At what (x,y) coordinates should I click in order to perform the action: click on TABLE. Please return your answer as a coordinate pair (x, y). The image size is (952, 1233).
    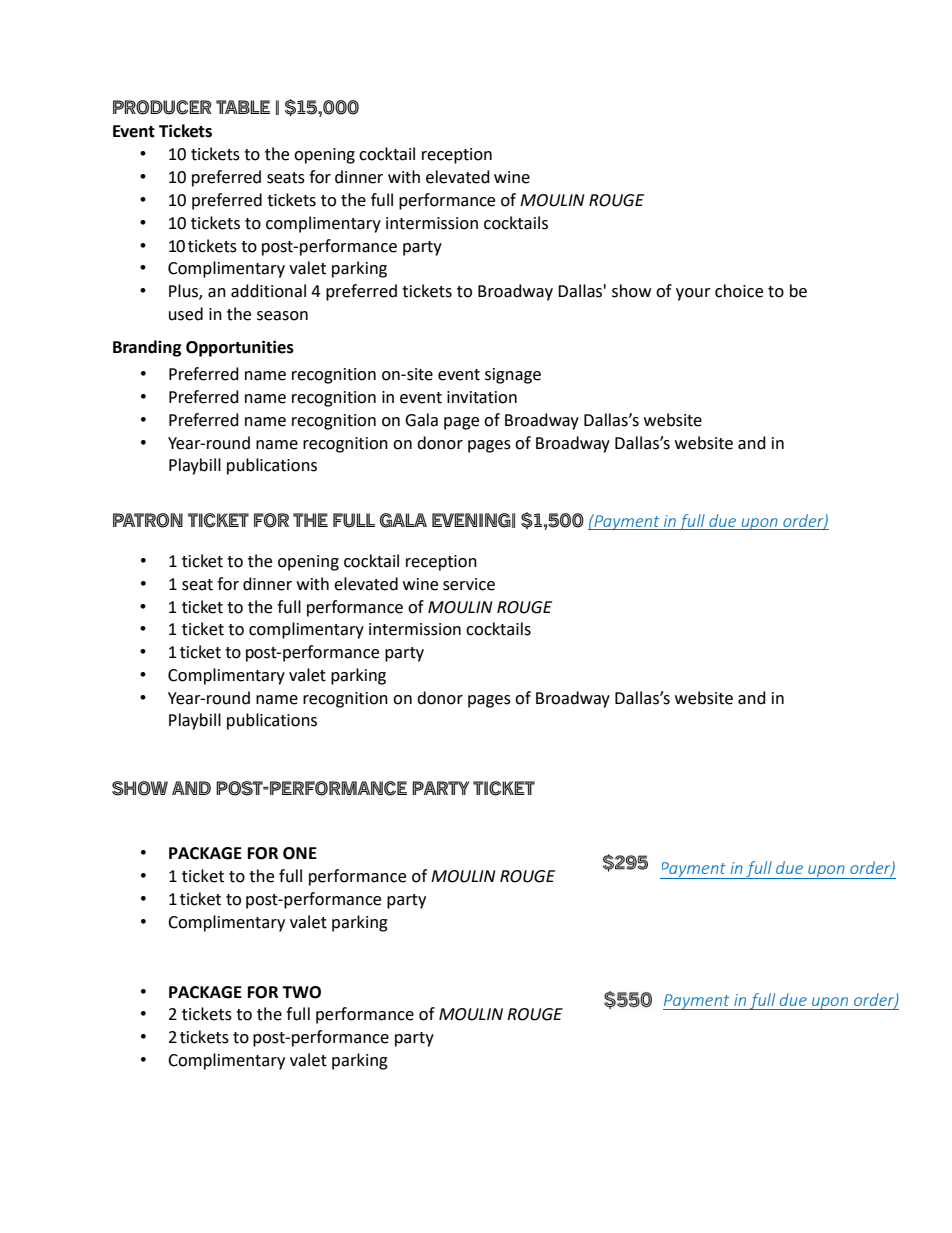
    Looking at the image, I should click on (243, 107).
